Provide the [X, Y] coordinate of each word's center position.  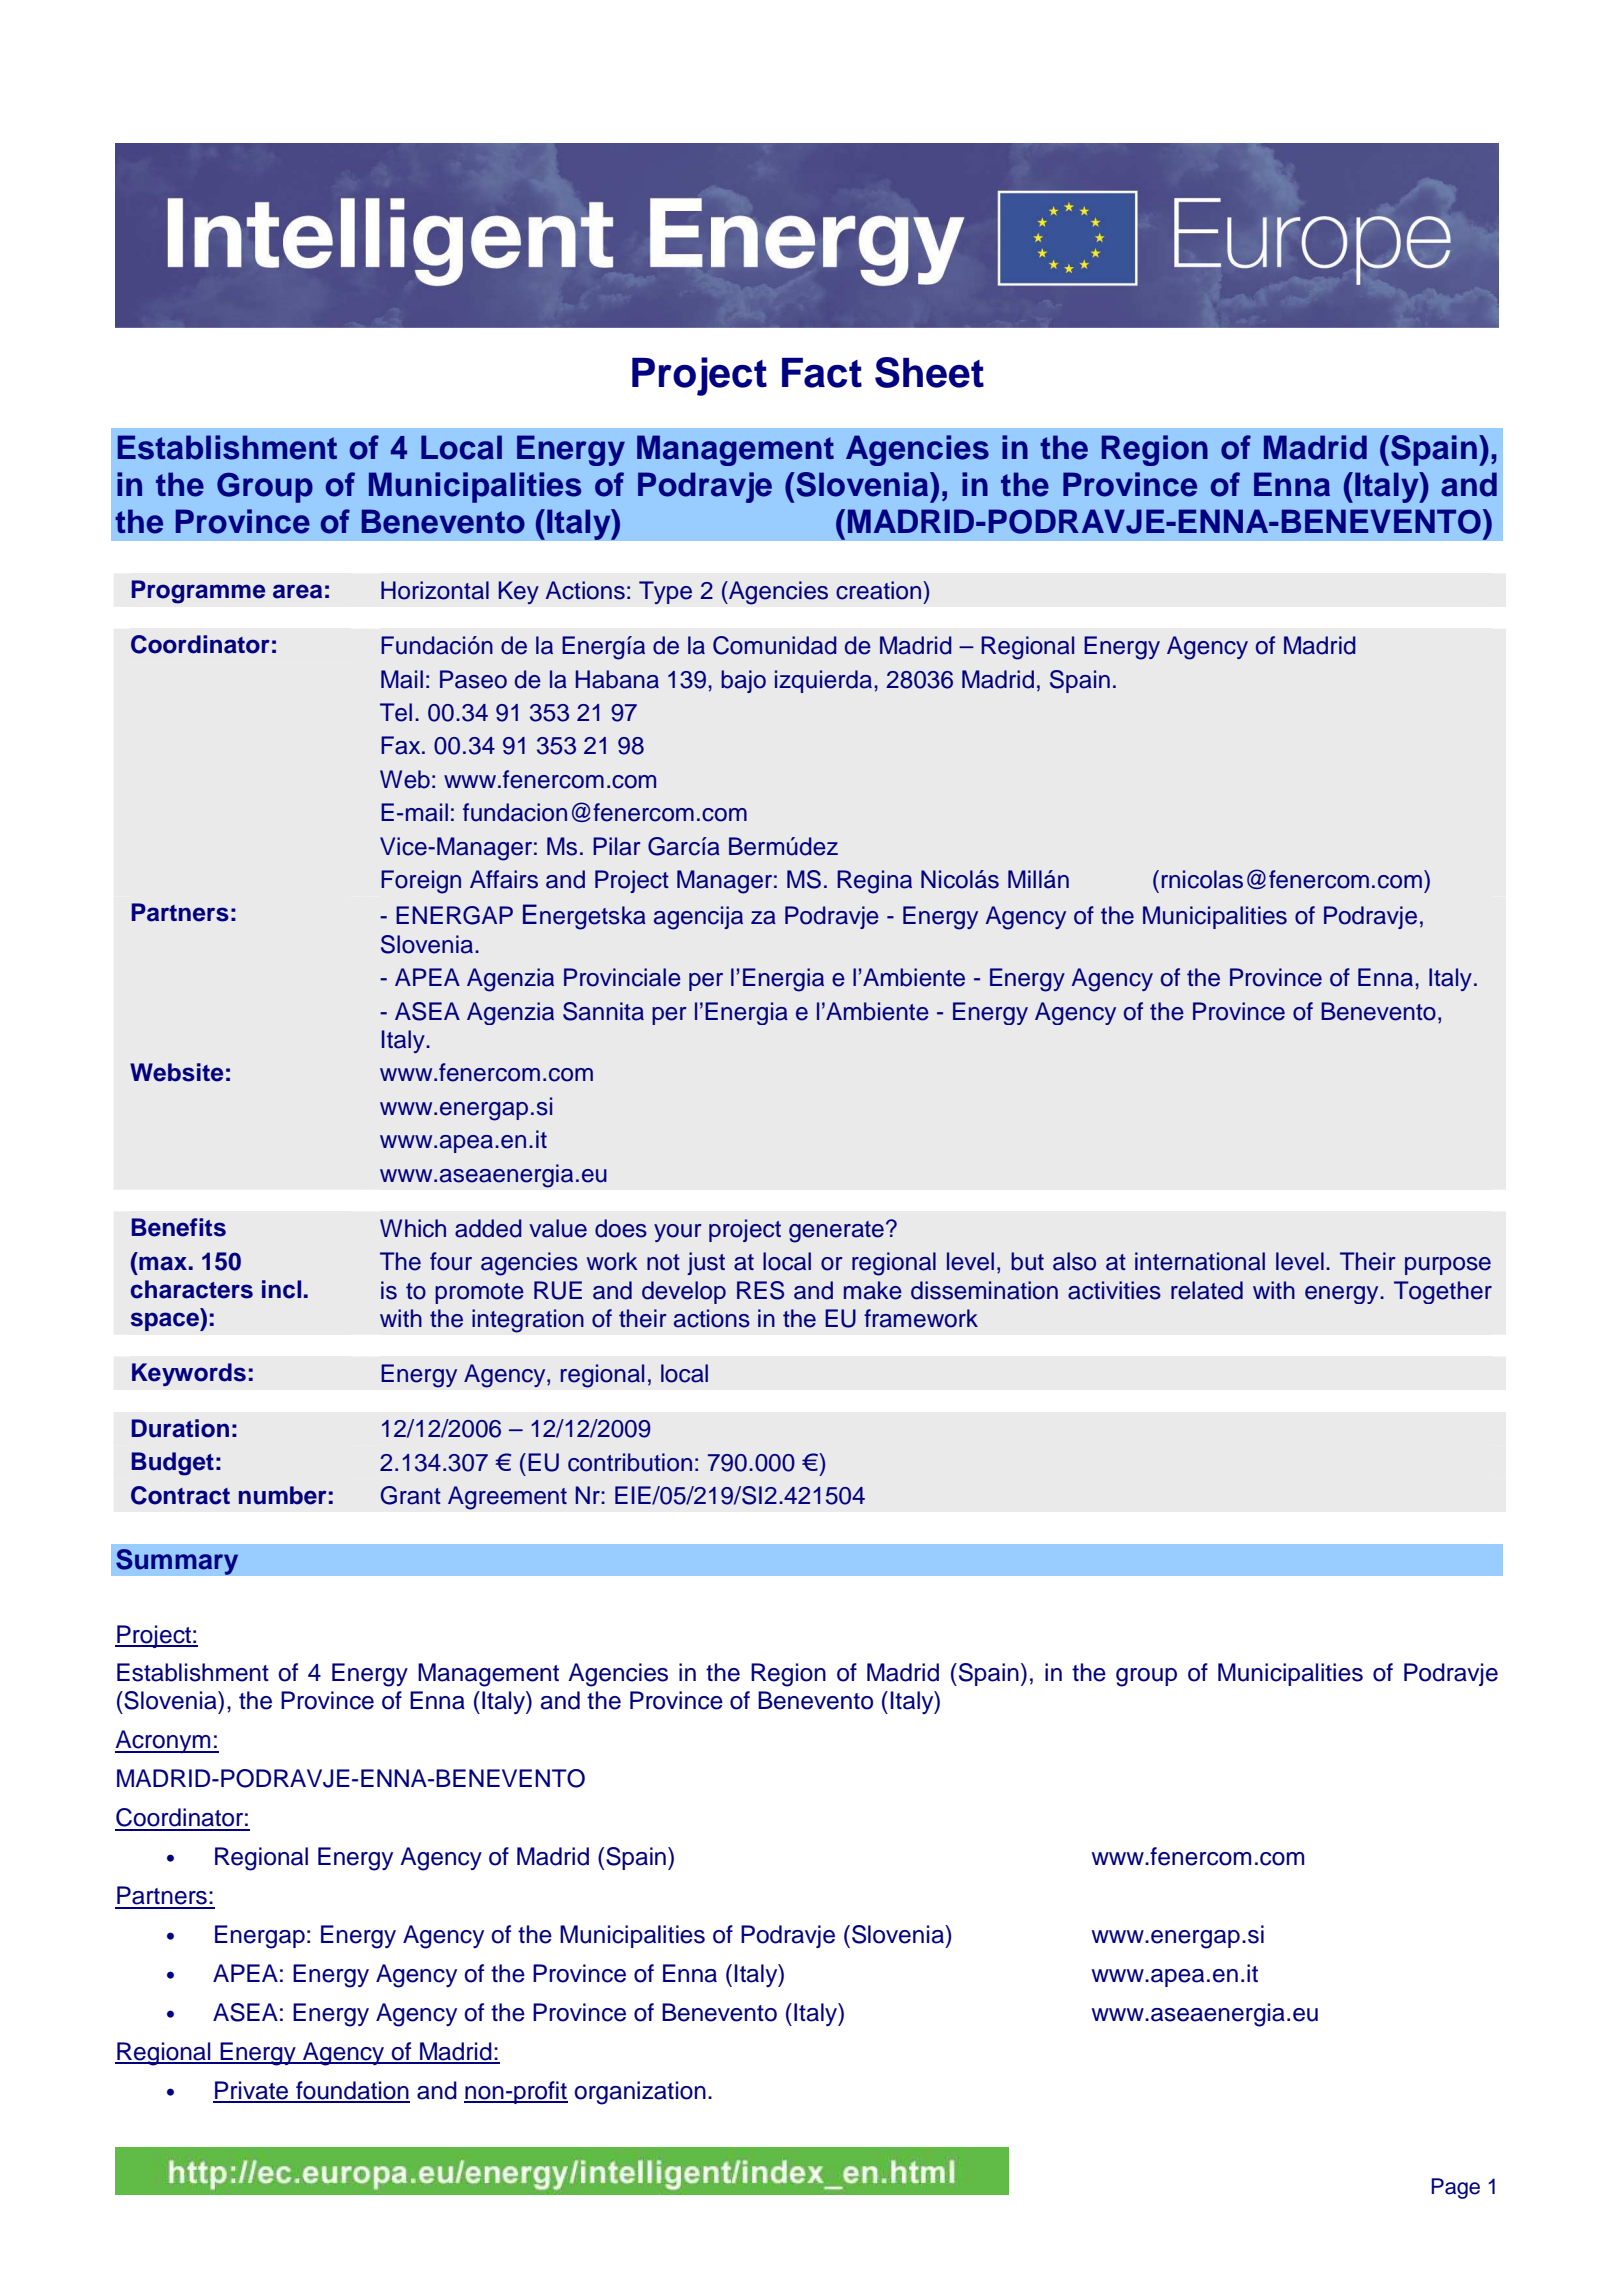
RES [760, 1290]
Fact [822, 373]
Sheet [929, 372]
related [1207, 1290]
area [297, 591]
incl [281, 1289]
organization [640, 2093]
